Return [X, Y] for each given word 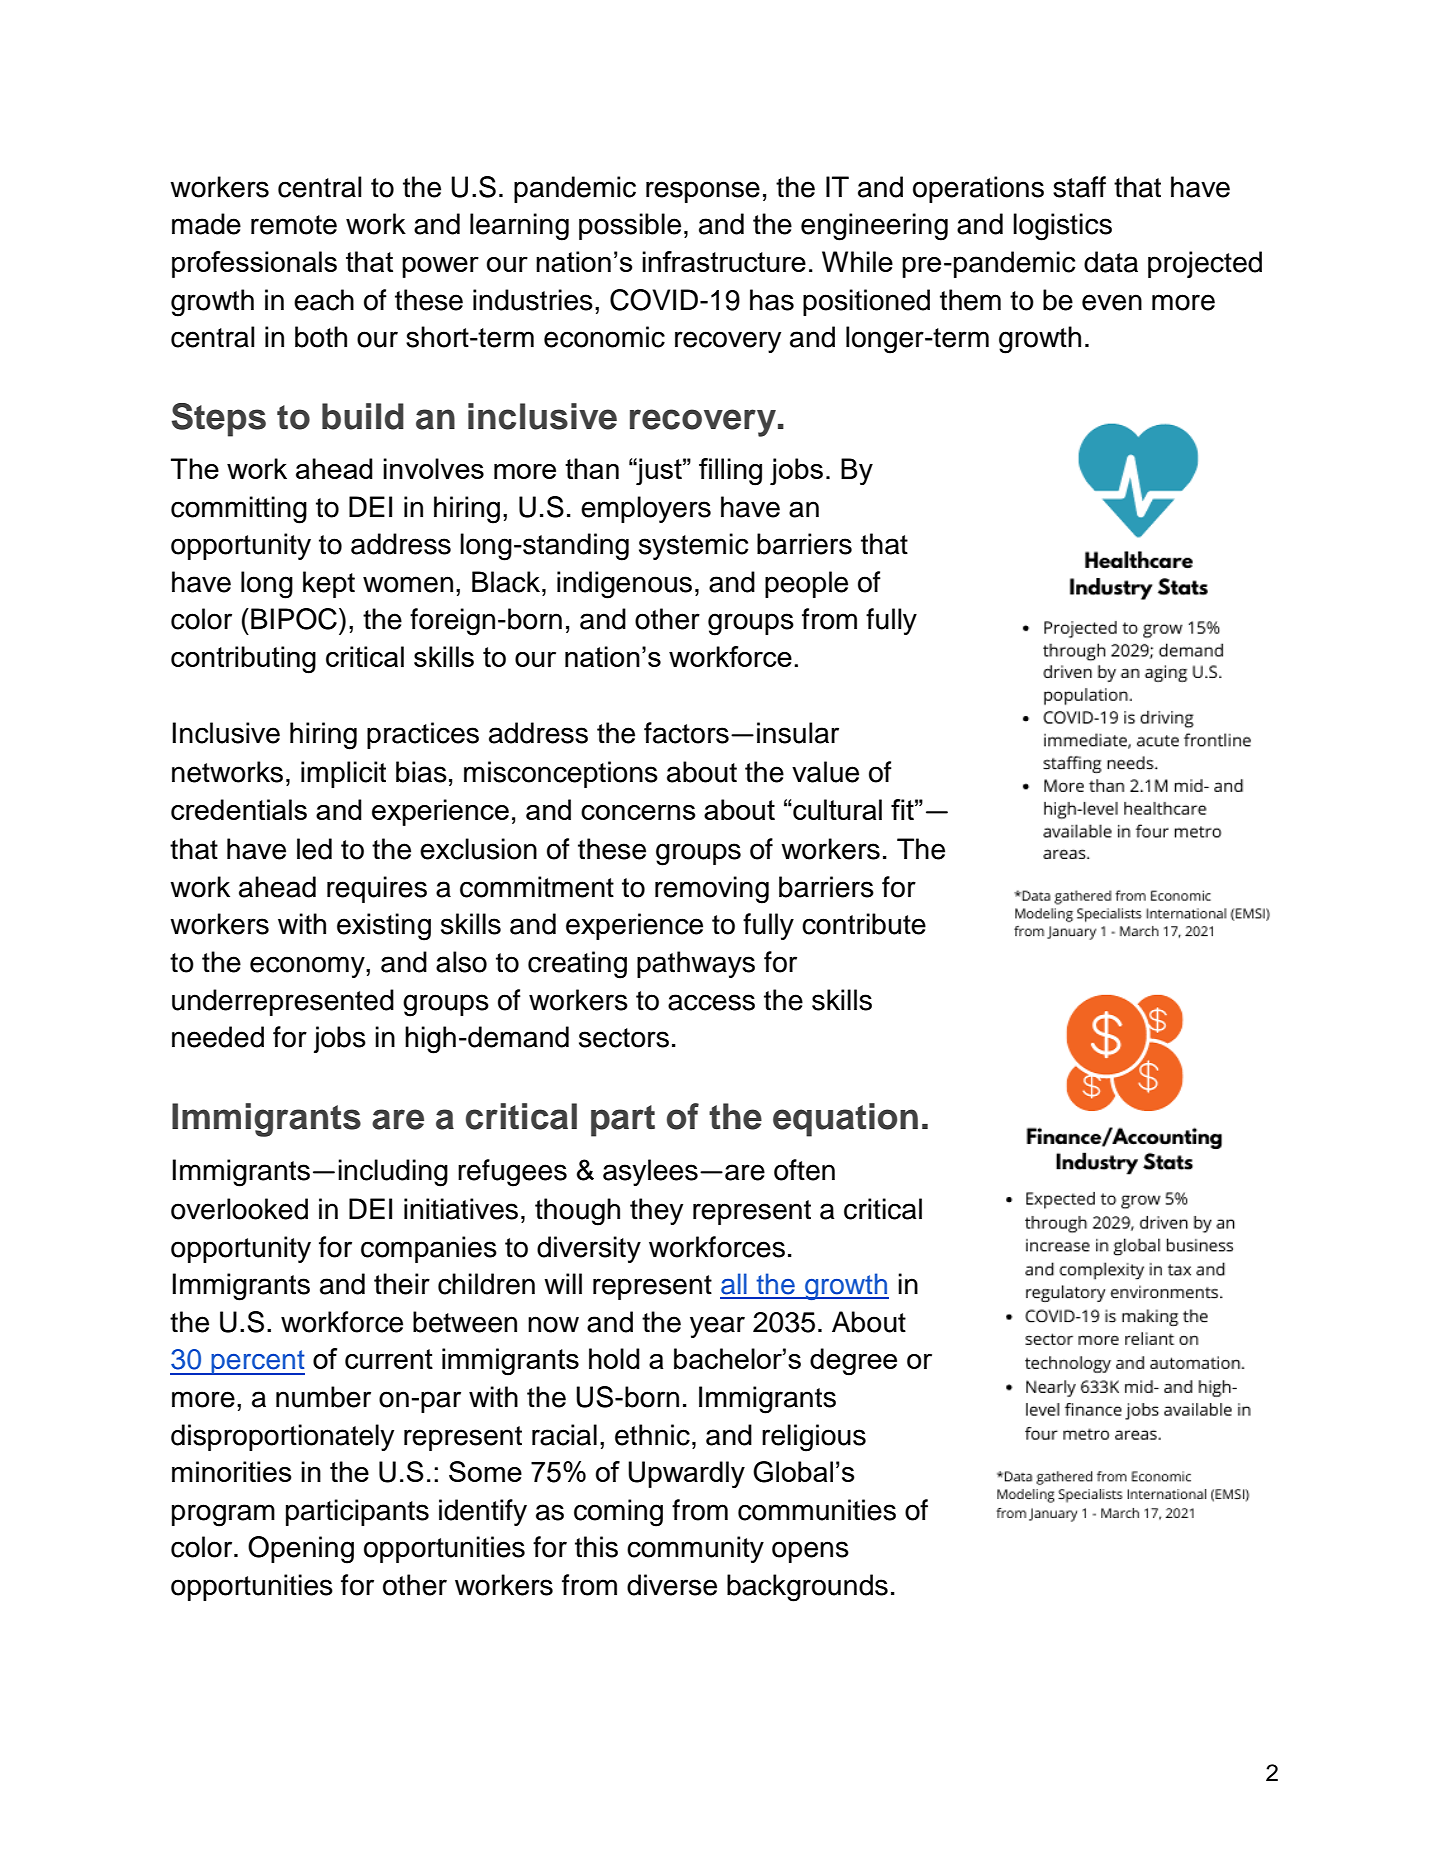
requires [377, 889]
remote [294, 225]
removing [712, 890]
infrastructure [724, 261]
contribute [864, 924]
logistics [1062, 227]
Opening [301, 1550]
